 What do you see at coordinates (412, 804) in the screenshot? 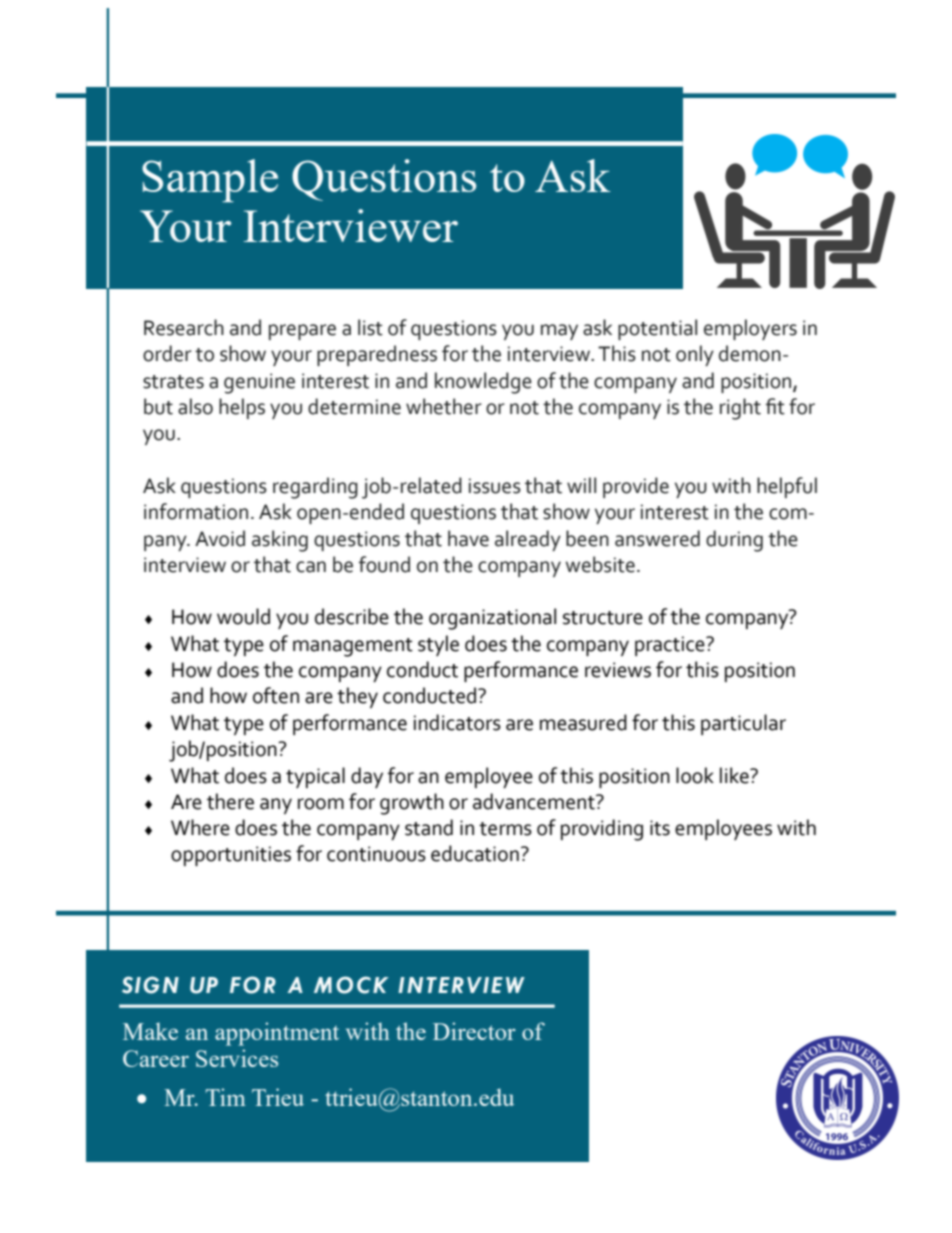
I see `growth` at bounding box center [412, 804].
